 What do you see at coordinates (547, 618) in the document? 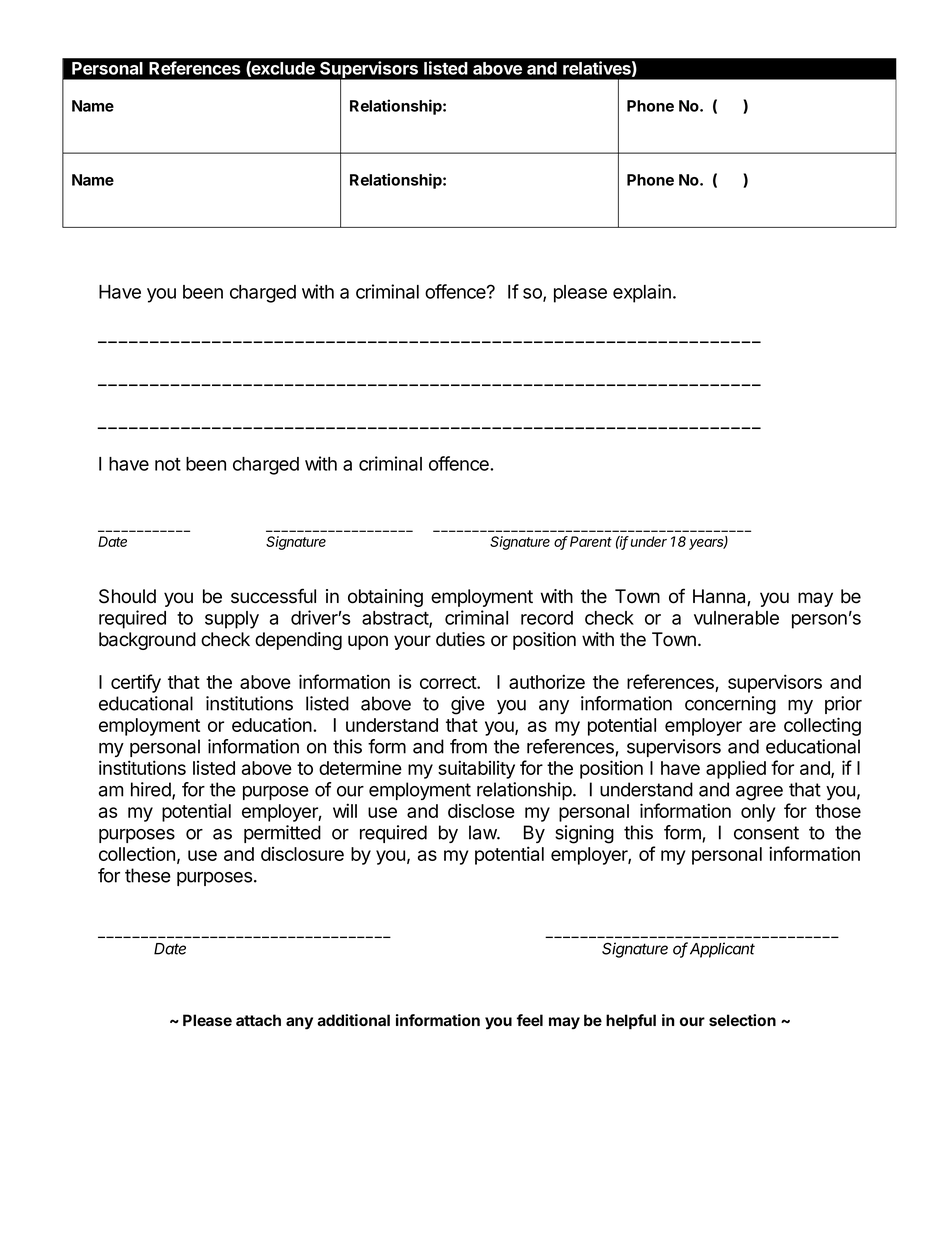
I see `record` at bounding box center [547, 618].
